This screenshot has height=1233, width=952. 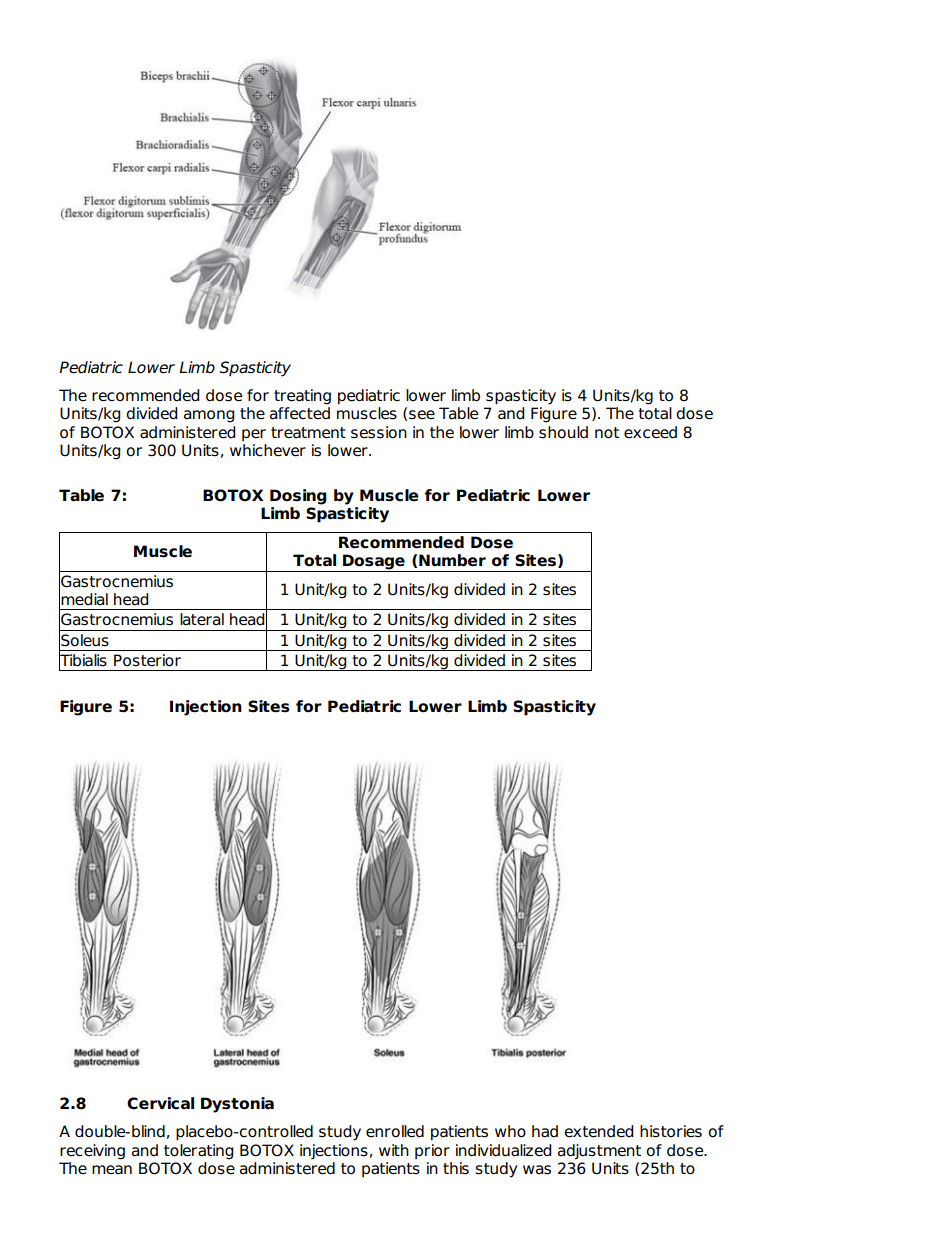 I want to click on session, so click(x=379, y=432).
